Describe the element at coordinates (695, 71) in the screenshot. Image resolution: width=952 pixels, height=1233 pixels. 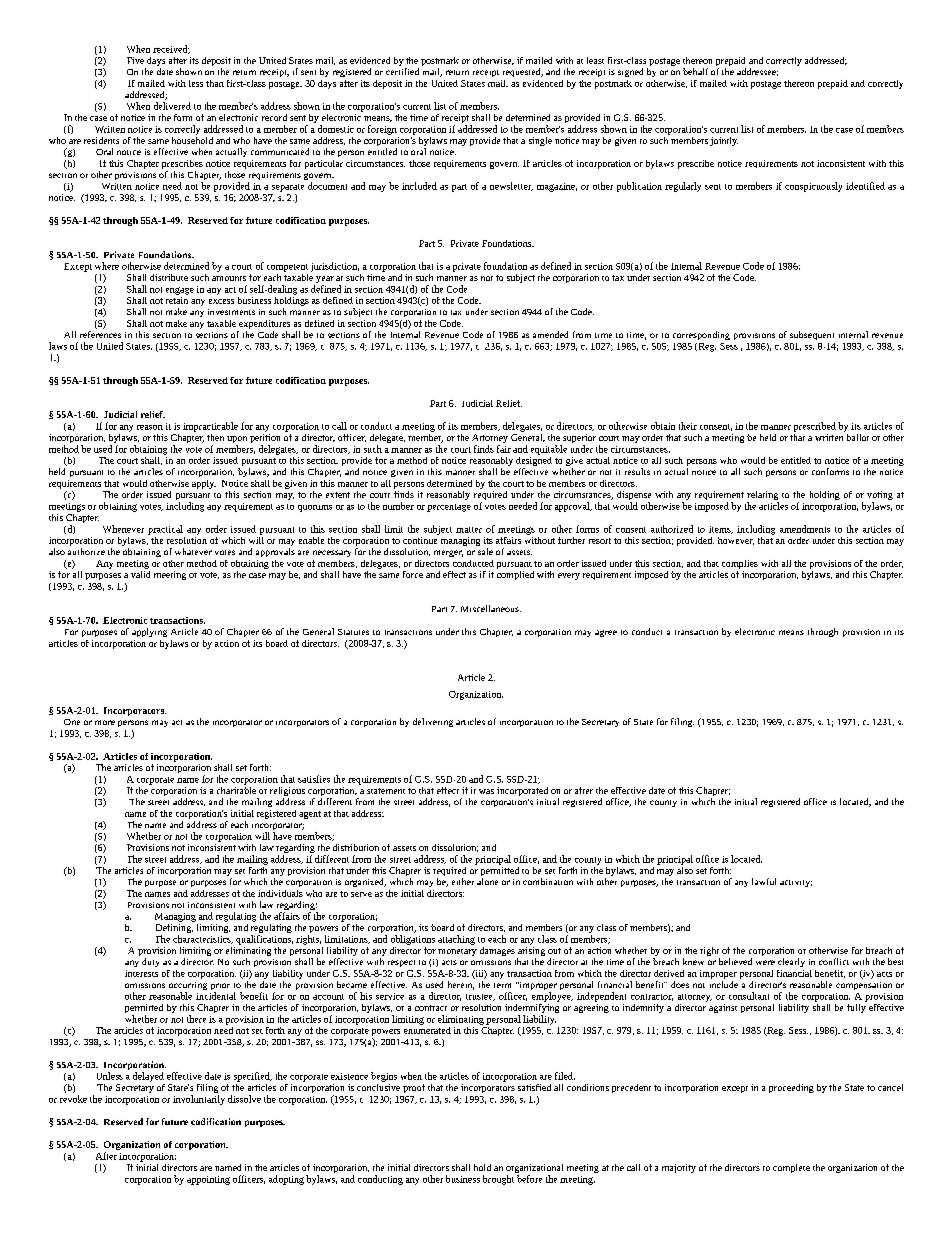
I see `behalf` at that location.
